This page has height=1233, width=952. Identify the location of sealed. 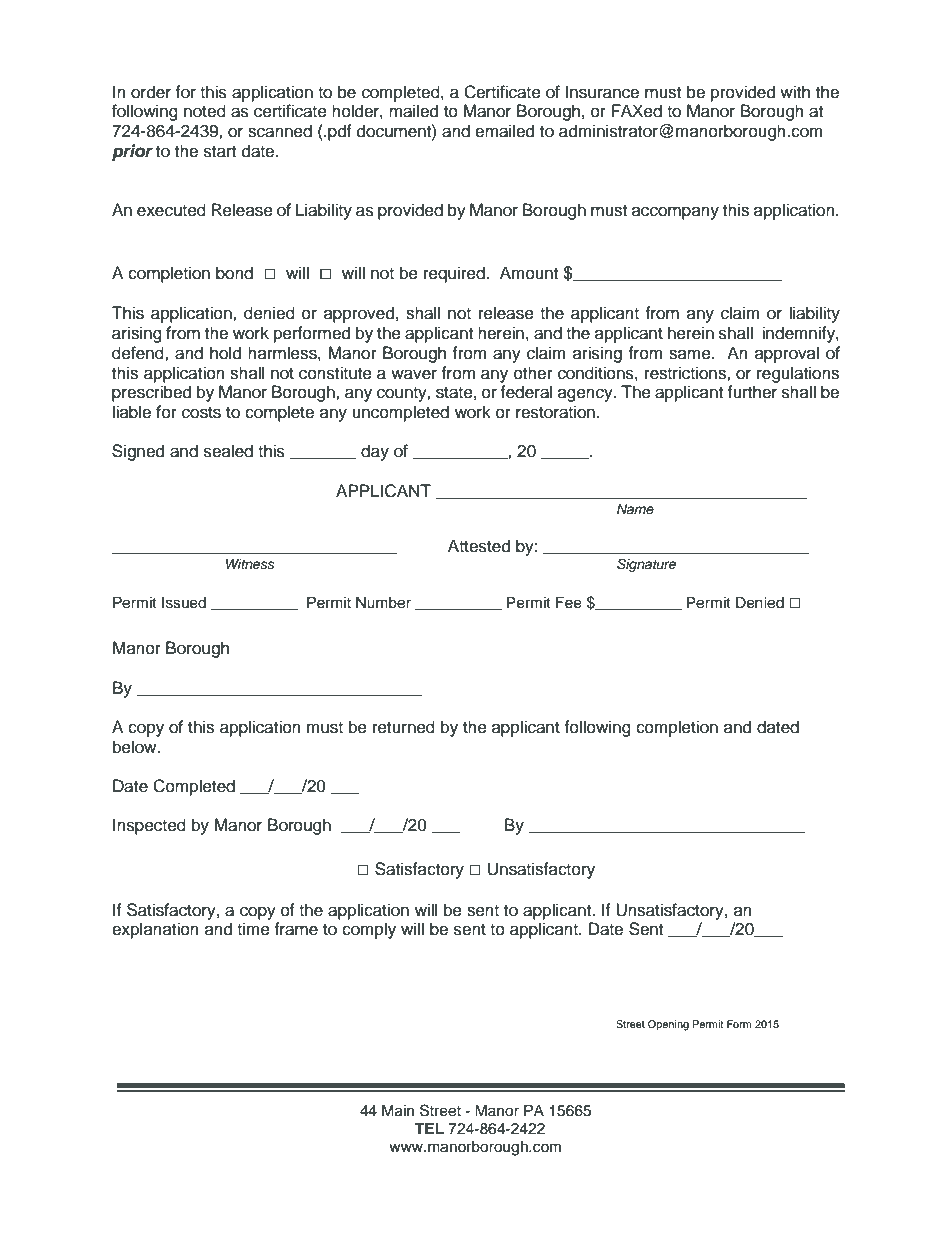
(228, 451).
